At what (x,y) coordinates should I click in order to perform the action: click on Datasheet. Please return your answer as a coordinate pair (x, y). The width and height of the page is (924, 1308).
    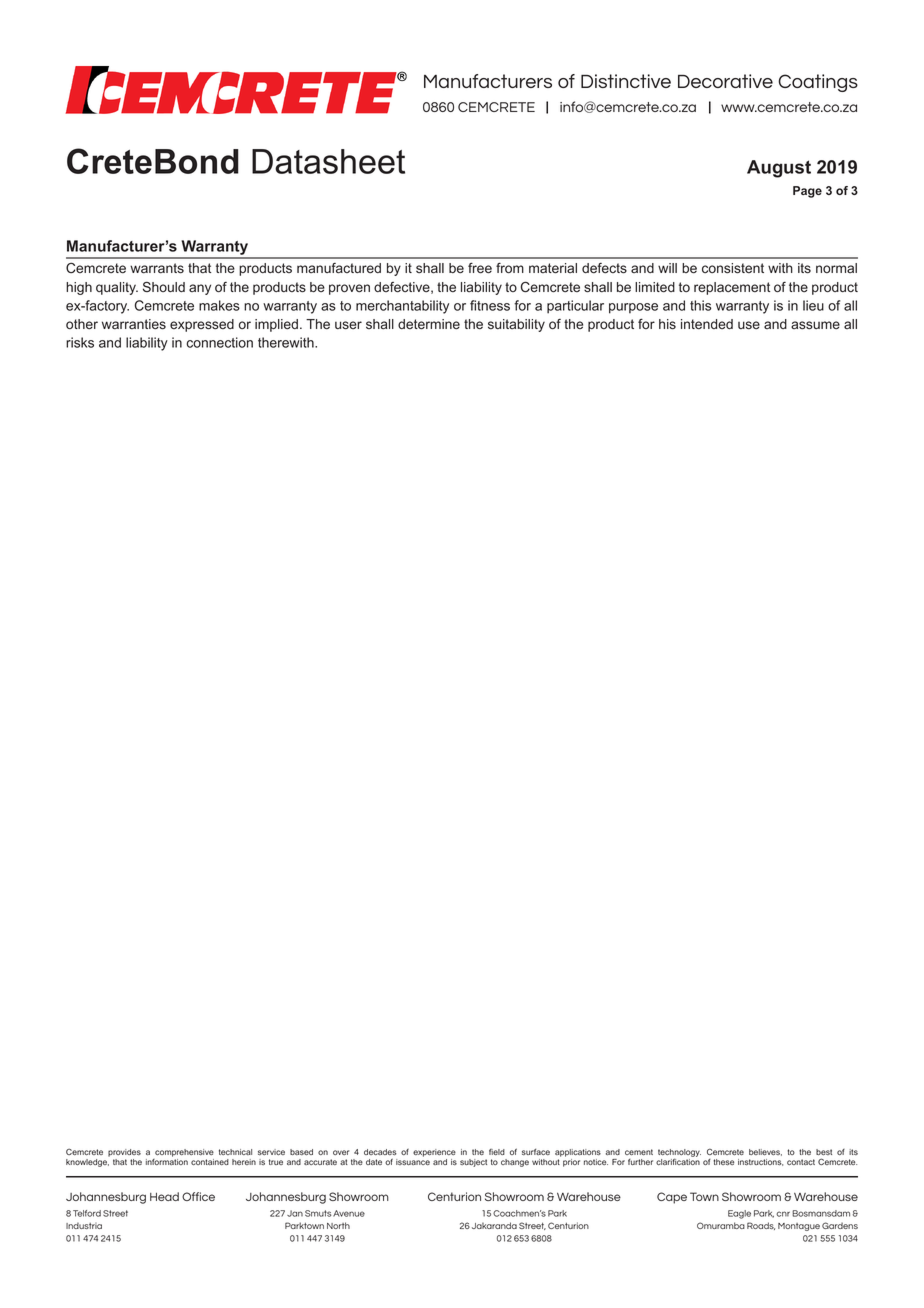
    Looking at the image, I should click on (328, 161).
